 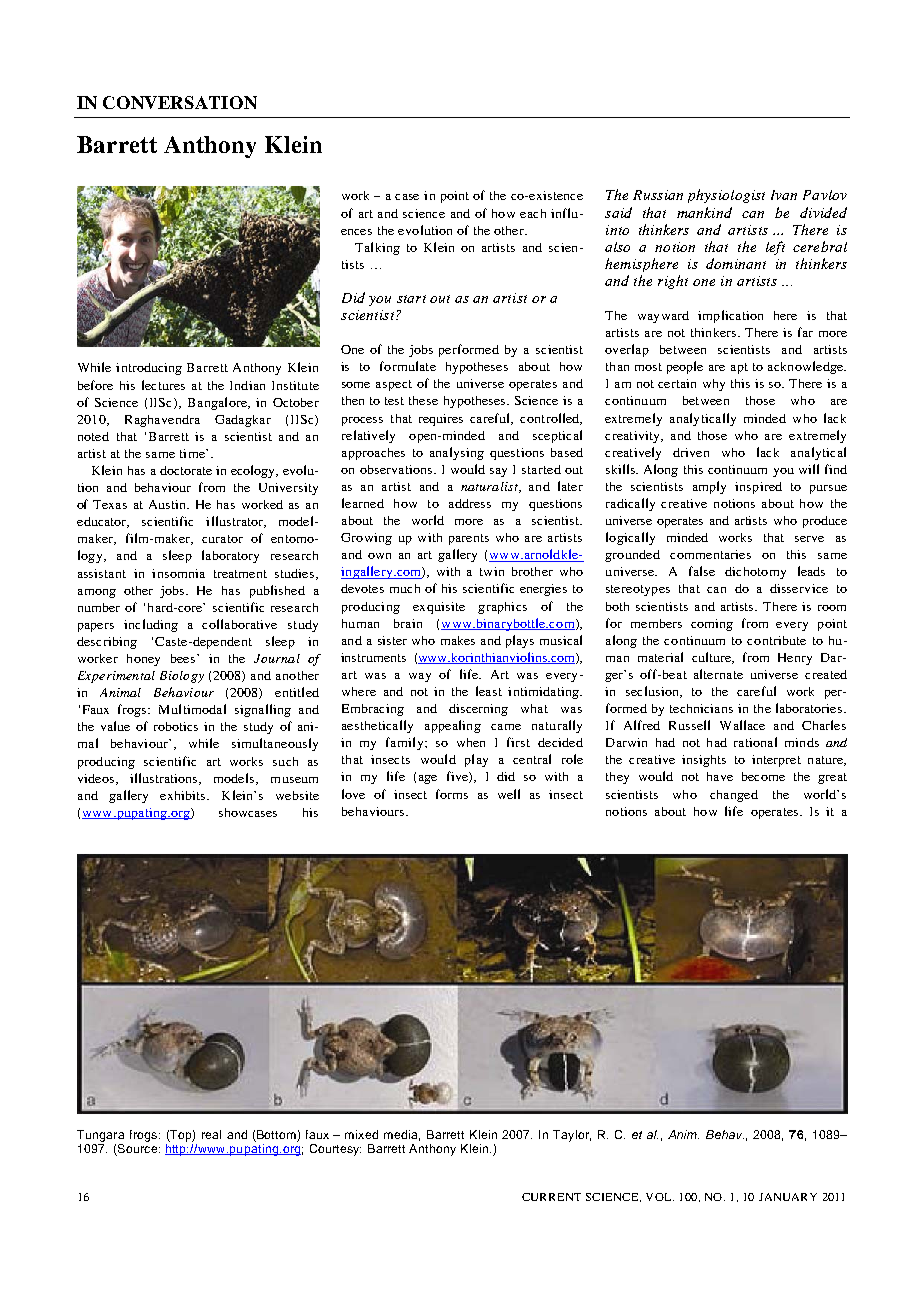 What do you see at coordinates (775, 248) in the page?
I see `left` at bounding box center [775, 248].
